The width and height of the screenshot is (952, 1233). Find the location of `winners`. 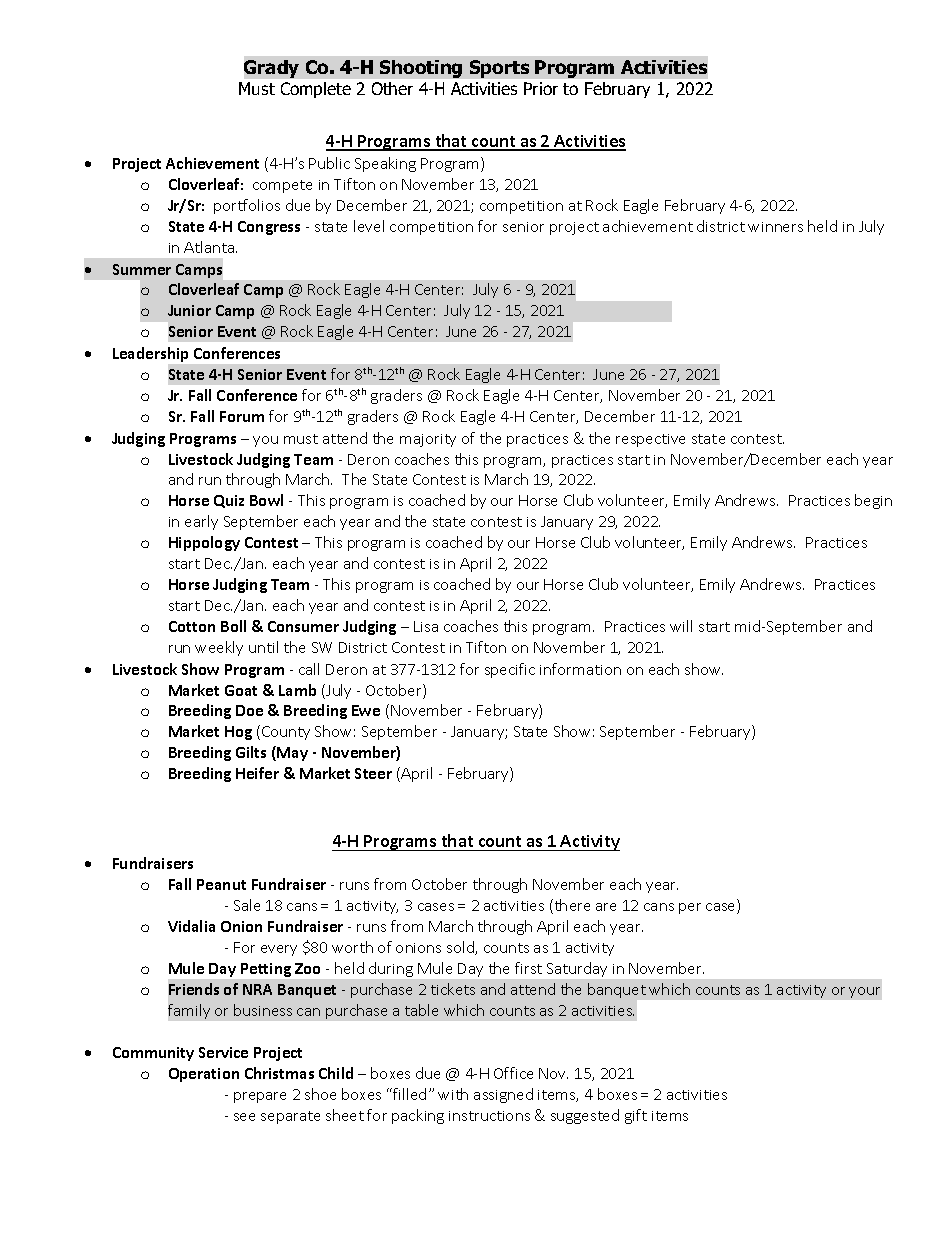

winners is located at coordinates (775, 227).
